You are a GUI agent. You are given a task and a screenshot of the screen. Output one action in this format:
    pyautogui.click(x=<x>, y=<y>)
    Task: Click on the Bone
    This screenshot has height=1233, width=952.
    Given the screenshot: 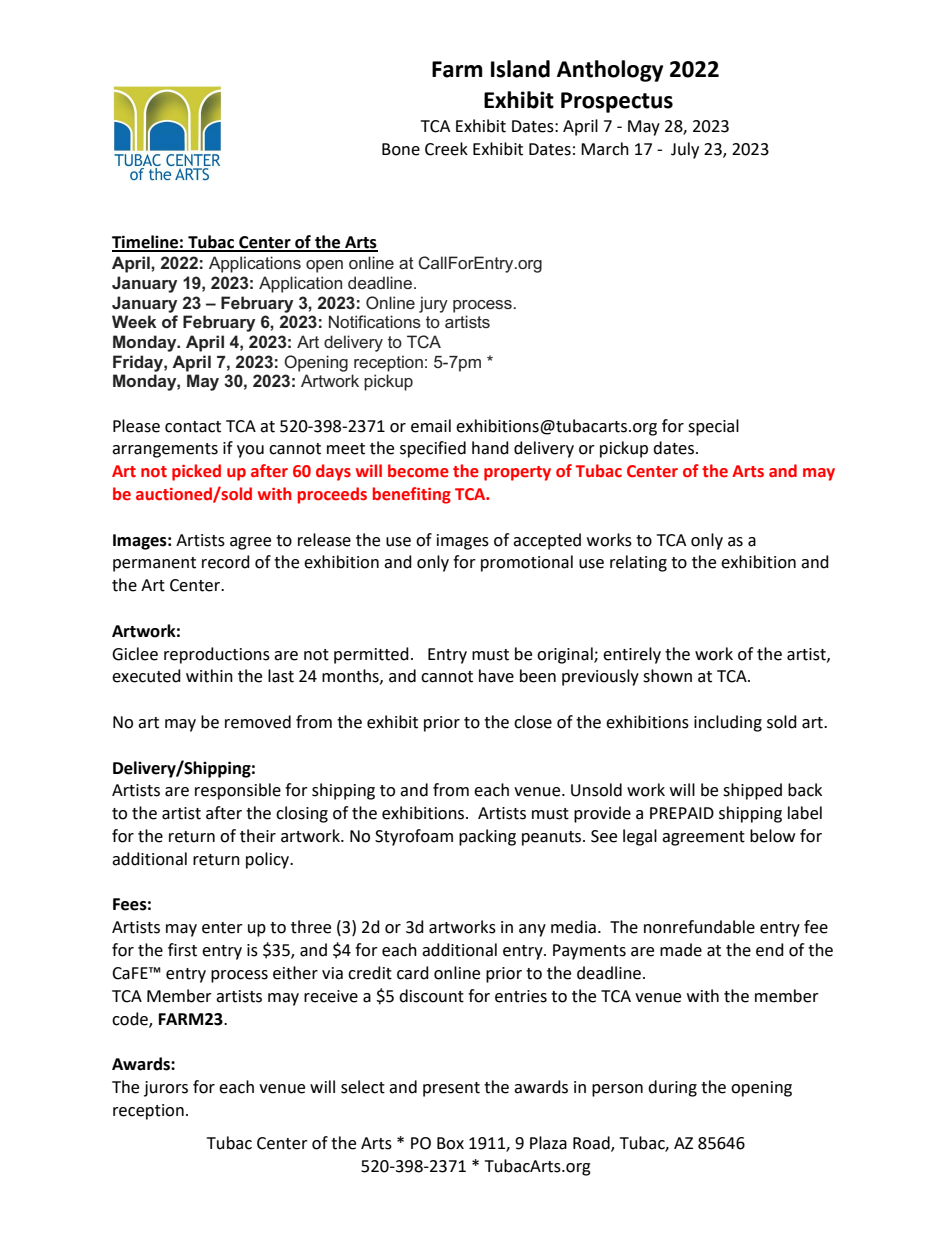 What is the action you would take?
    pyautogui.click(x=401, y=149)
